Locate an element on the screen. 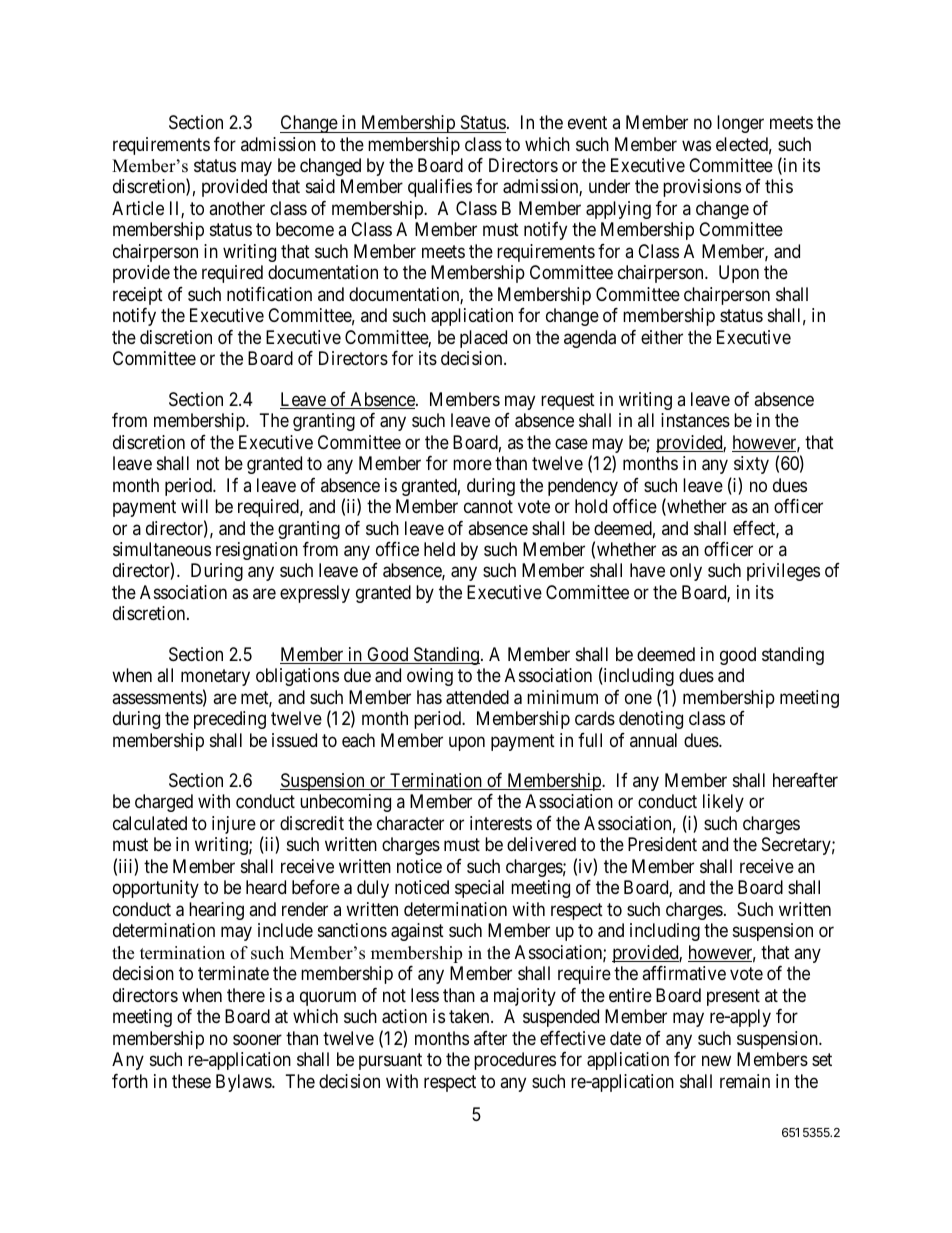  monetary is located at coordinates (215, 677).
